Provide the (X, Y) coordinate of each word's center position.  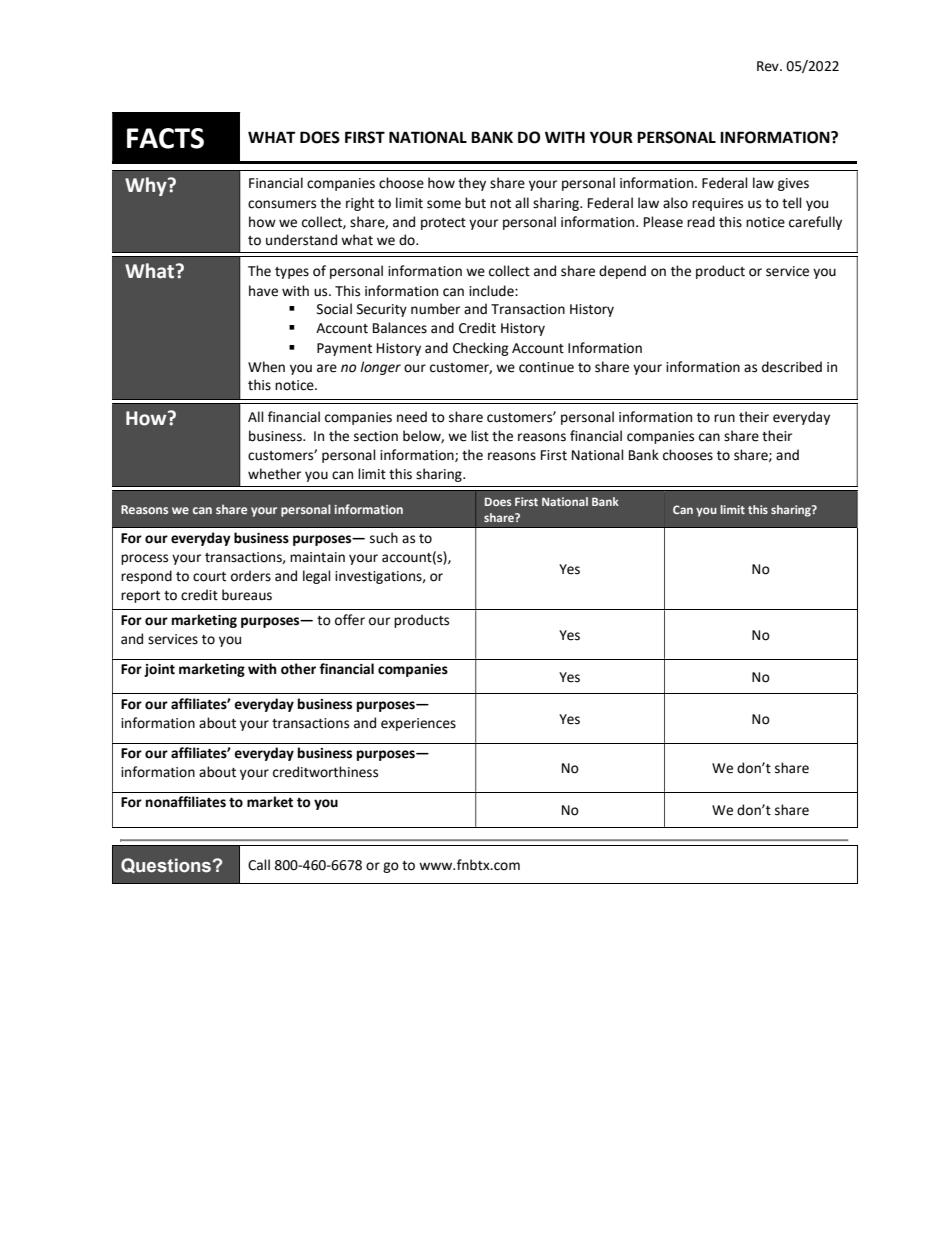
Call (259, 865)
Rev (769, 66)
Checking (481, 349)
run (724, 418)
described (792, 367)
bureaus (247, 595)
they (472, 184)
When (266, 367)
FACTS (165, 138)
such (384, 538)
